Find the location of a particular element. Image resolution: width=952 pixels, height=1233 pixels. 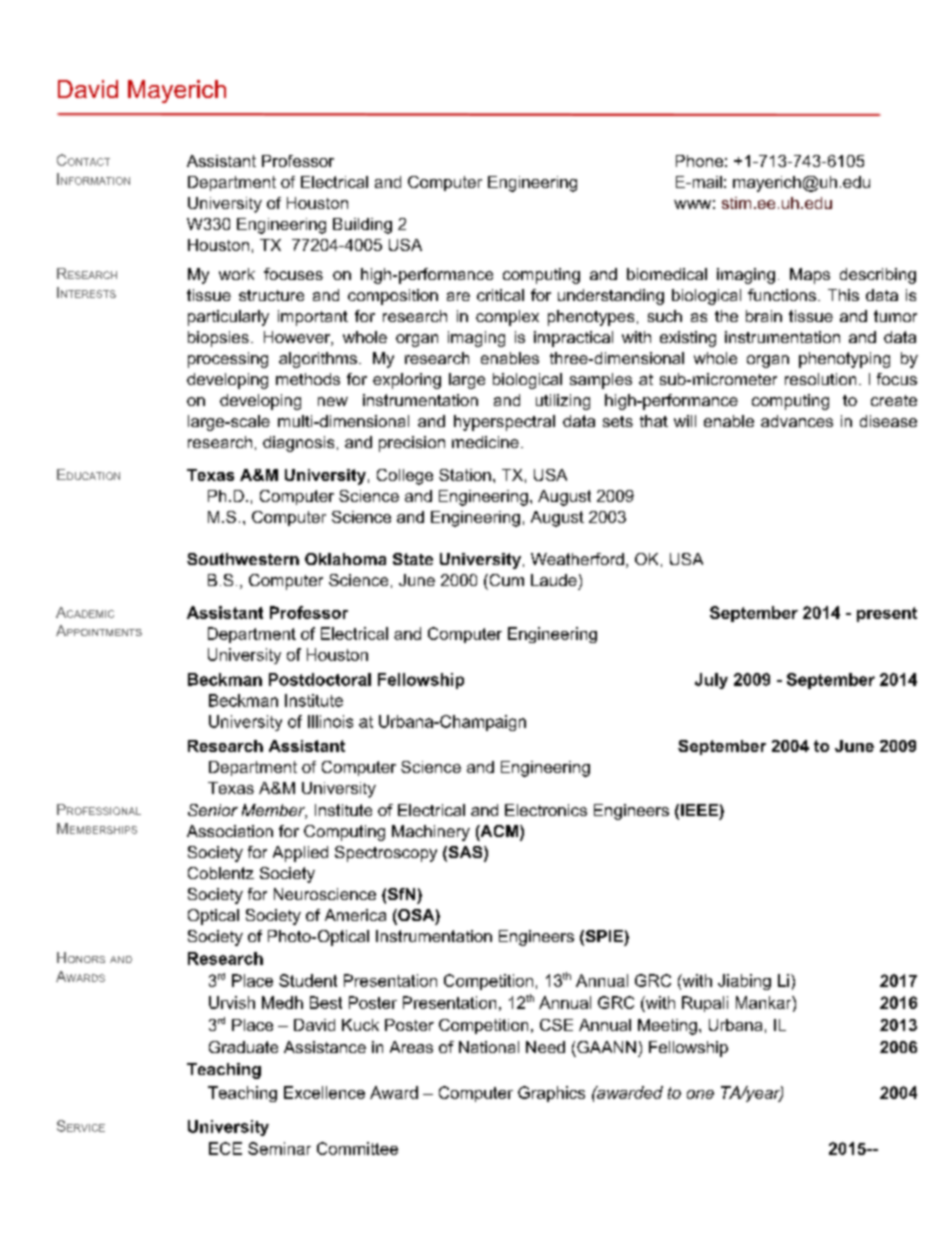

Graphics is located at coordinates (551, 1094).
